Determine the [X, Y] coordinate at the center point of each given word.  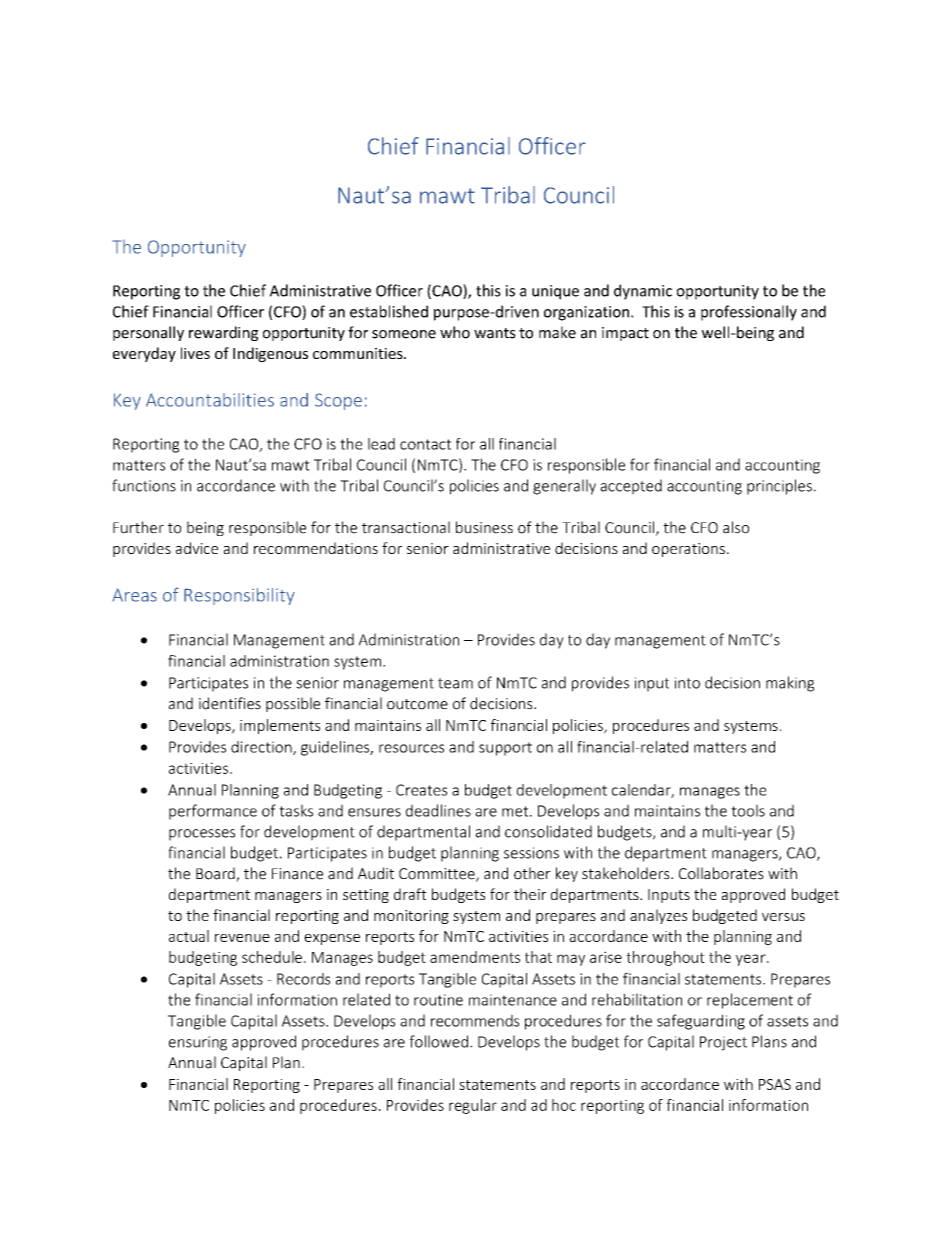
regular [473, 1106]
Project [723, 1043]
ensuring [198, 1043]
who [455, 332]
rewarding [223, 333]
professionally [749, 313]
